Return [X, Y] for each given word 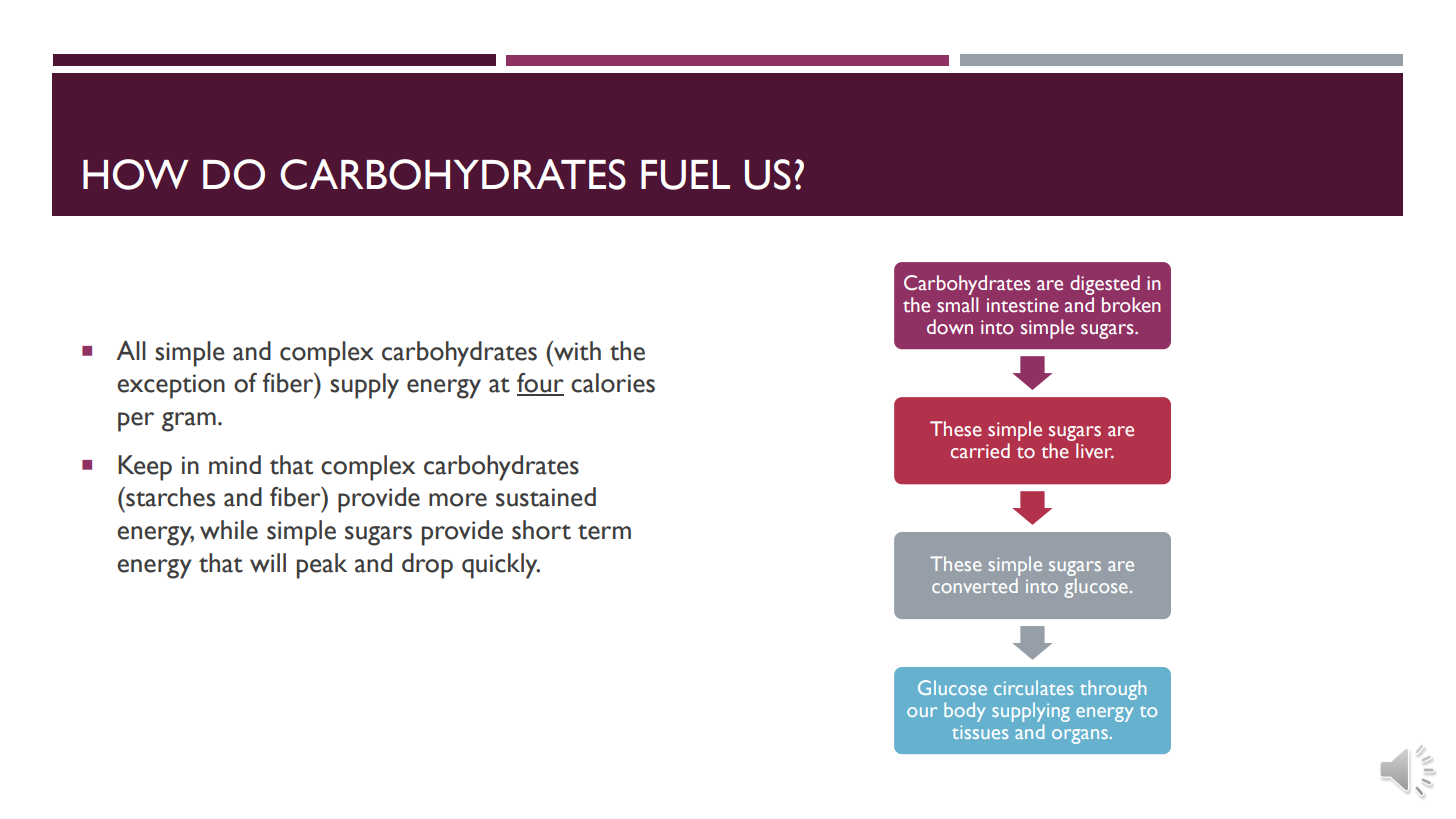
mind [235, 464]
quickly [501, 566]
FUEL [685, 175]
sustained [546, 497]
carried [980, 451]
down [950, 327]
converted [975, 585]
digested [1105, 285]
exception [171, 386]
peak [322, 566]
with [576, 351]
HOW [136, 174]
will [268, 563]
